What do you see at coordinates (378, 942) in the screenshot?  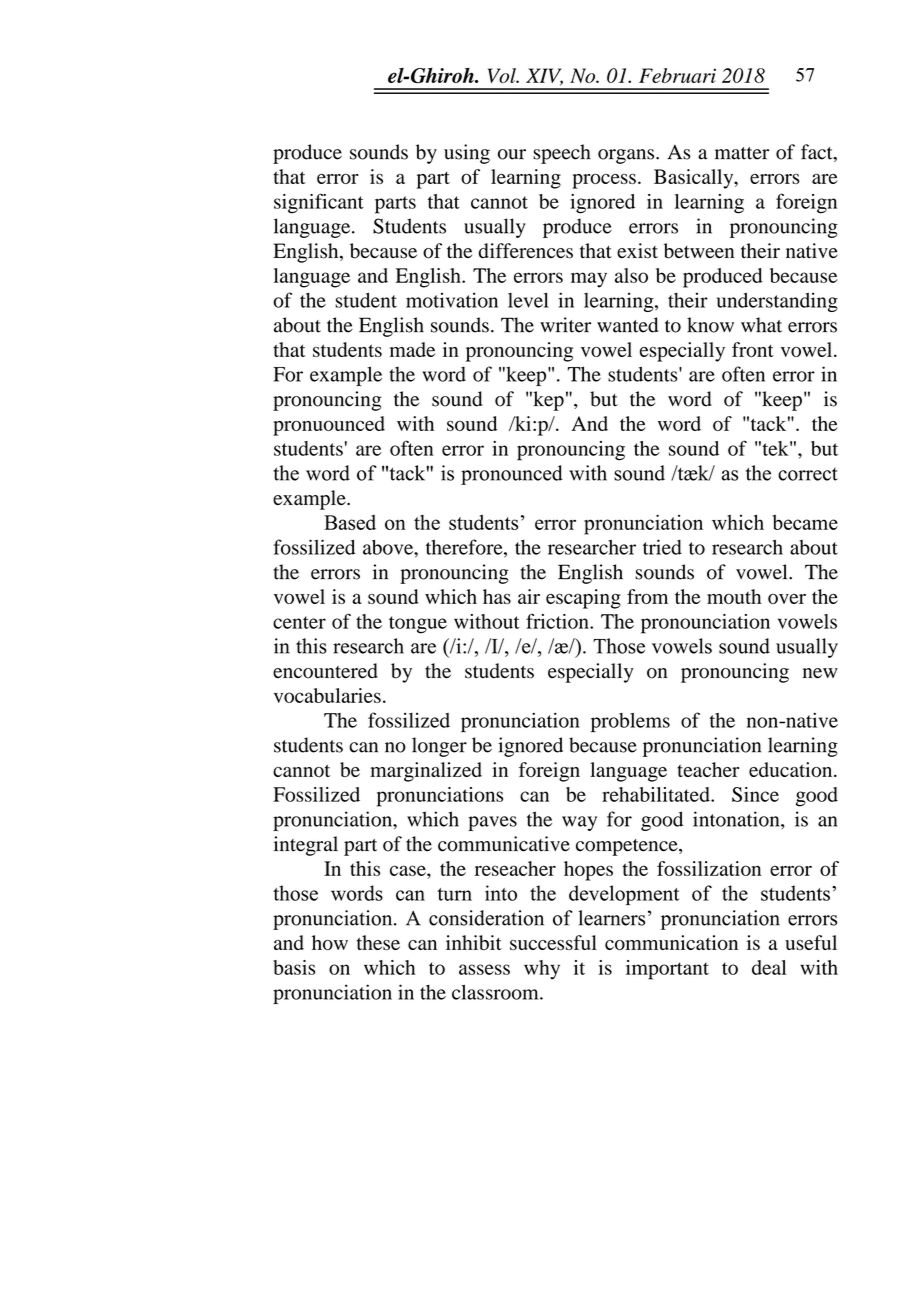 I see `these` at bounding box center [378, 942].
